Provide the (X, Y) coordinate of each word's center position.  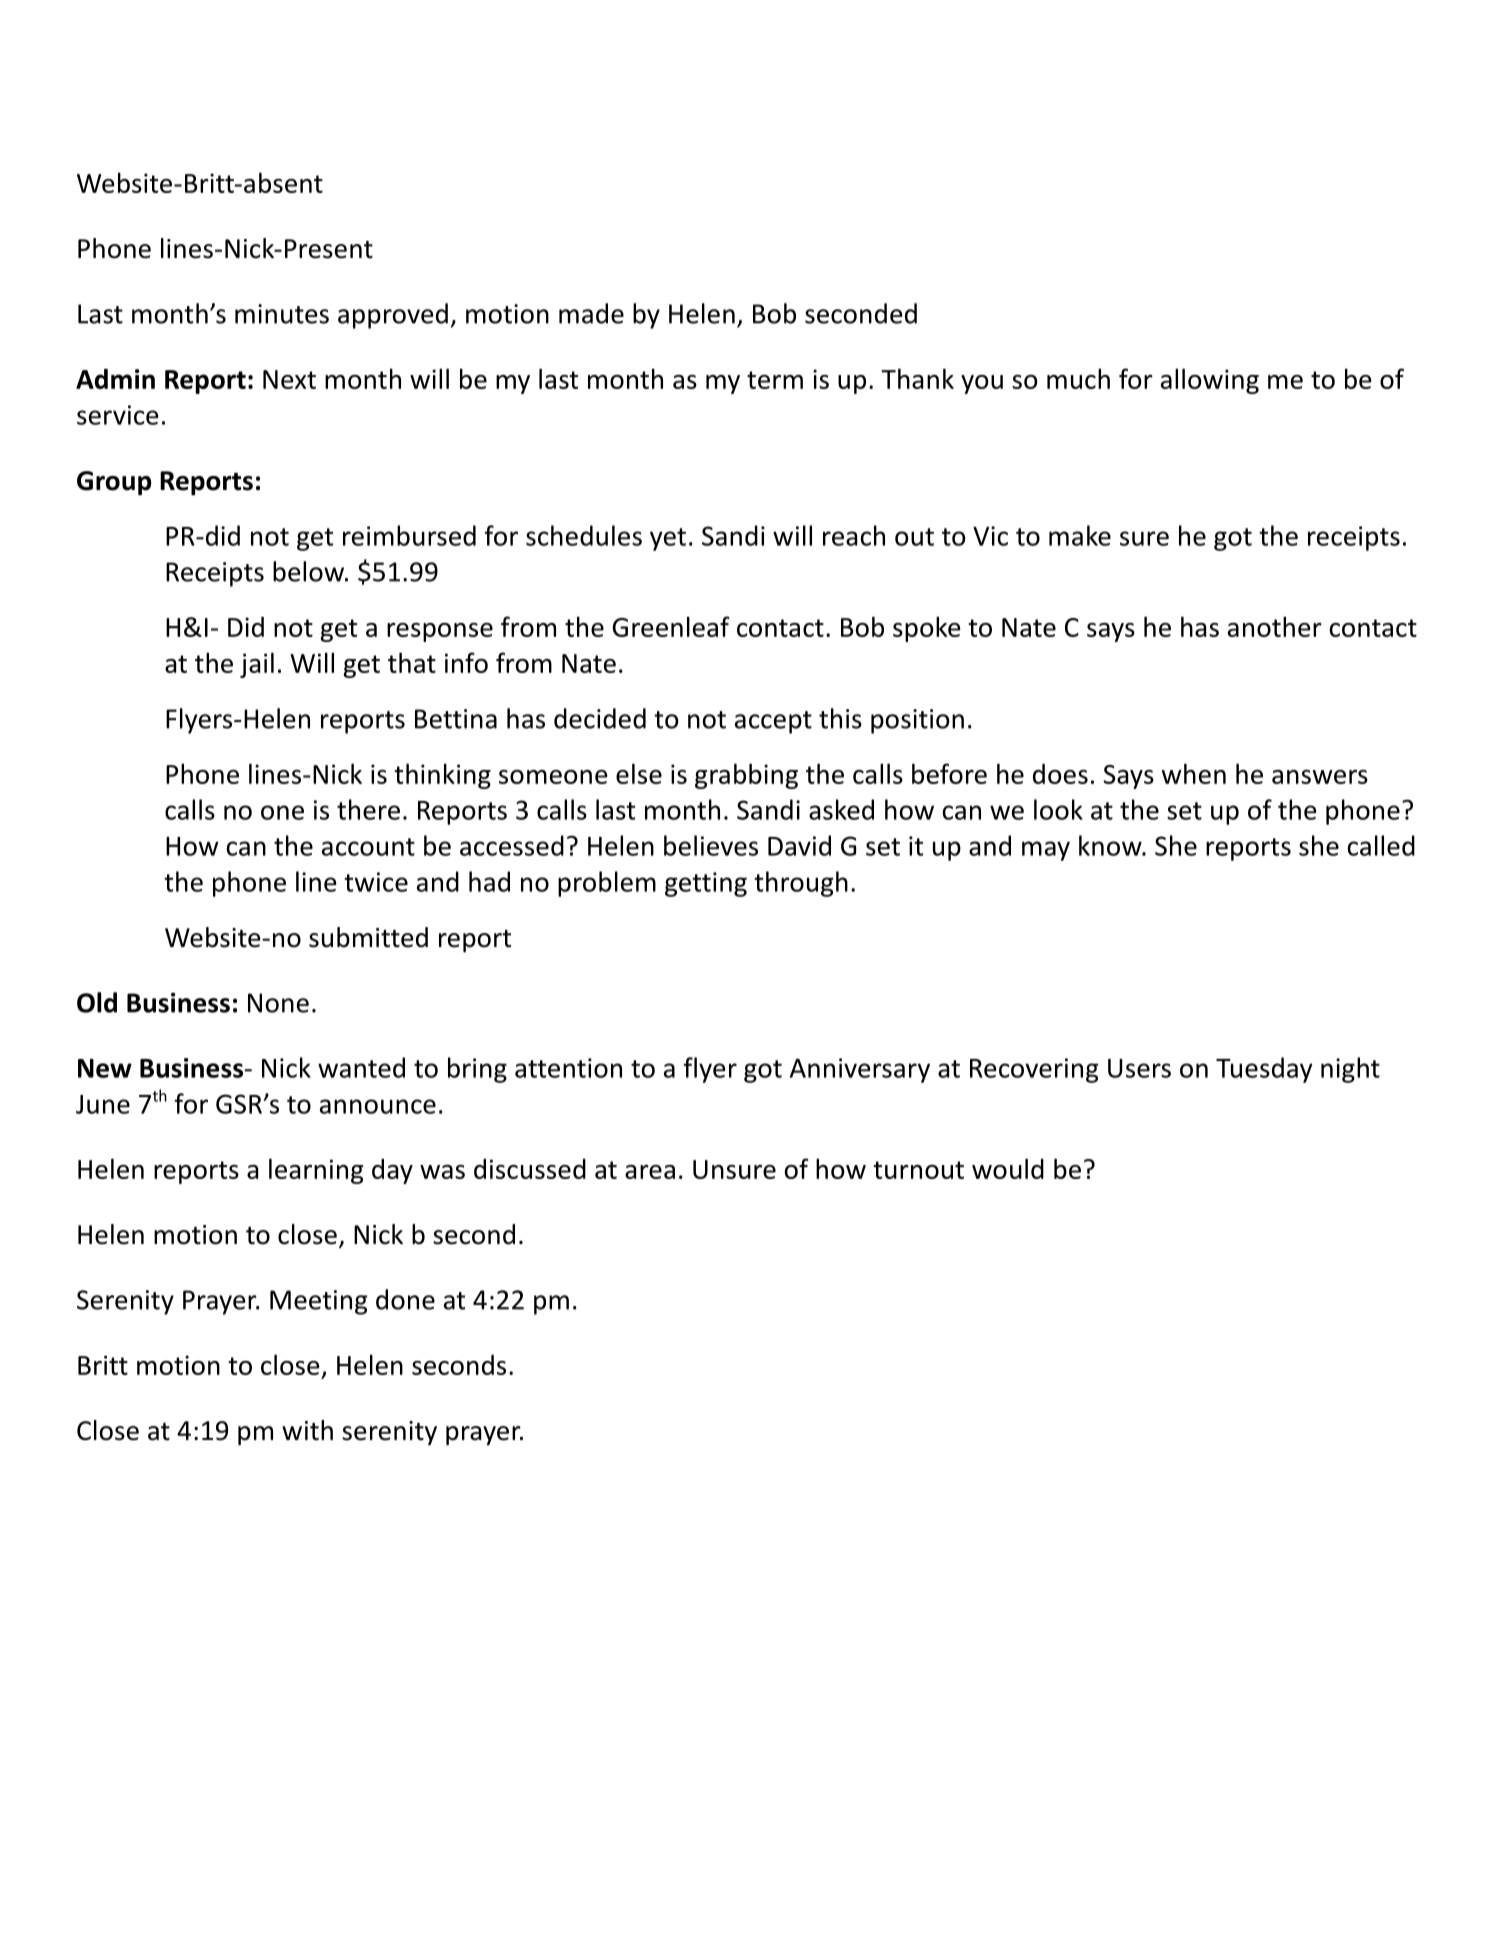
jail (257, 665)
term (775, 380)
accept (773, 722)
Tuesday (1264, 1070)
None (278, 1003)
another (1275, 626)
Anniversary (860, 1070)
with (307, 1430)
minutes (282, 314)
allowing (1210, 381)
